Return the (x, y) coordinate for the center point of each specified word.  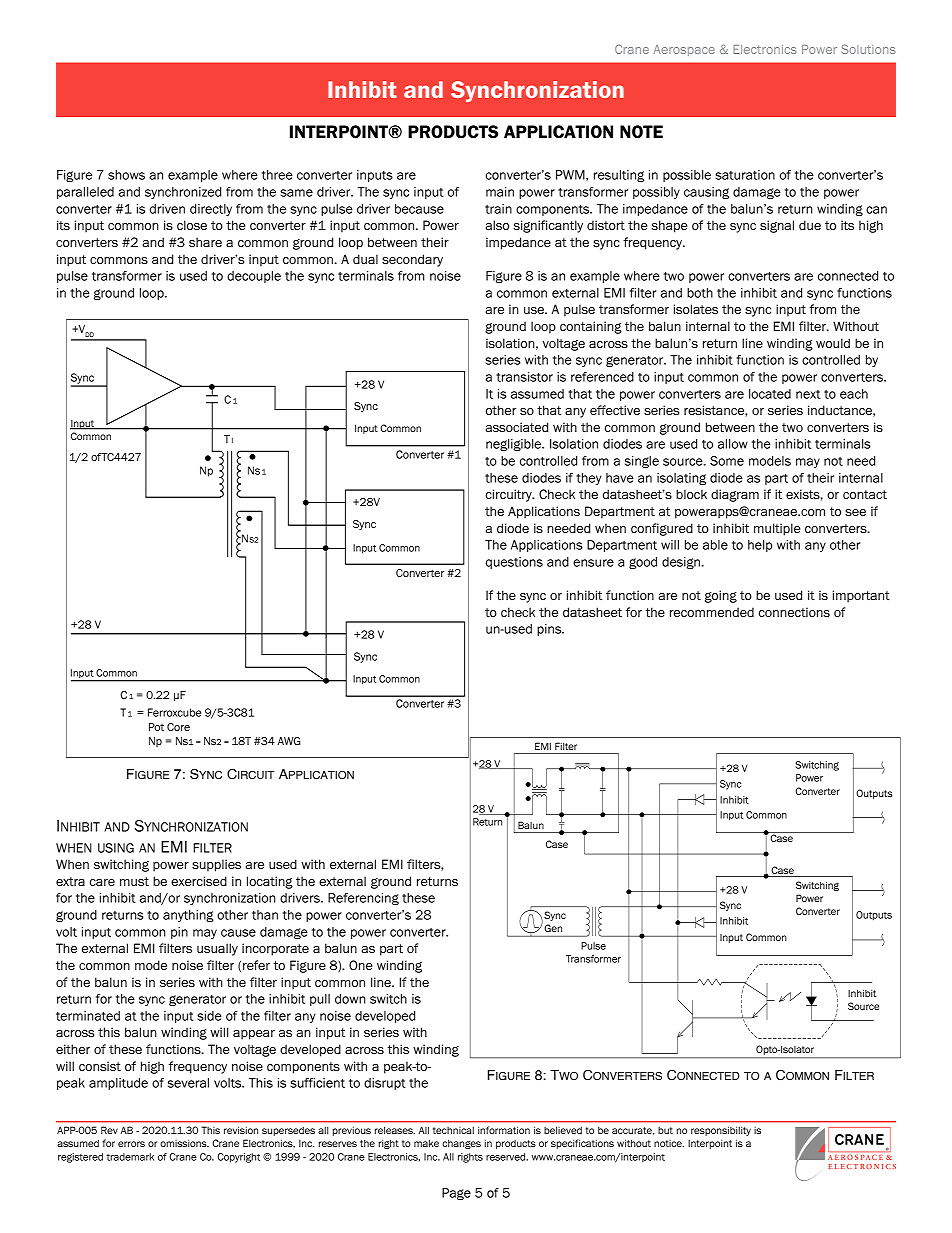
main (500, 192)
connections (794, 612)
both (700, 293)
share (205, 242)
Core (178, 727)
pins (550, 630)
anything (188, 916)
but (665, 1130)
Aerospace (684, 50)
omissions (184, 1143)
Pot (156, 727)
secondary (412, 260)
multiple (777, 529)
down (350, 999)
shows (126, 175)
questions (514, 563)
